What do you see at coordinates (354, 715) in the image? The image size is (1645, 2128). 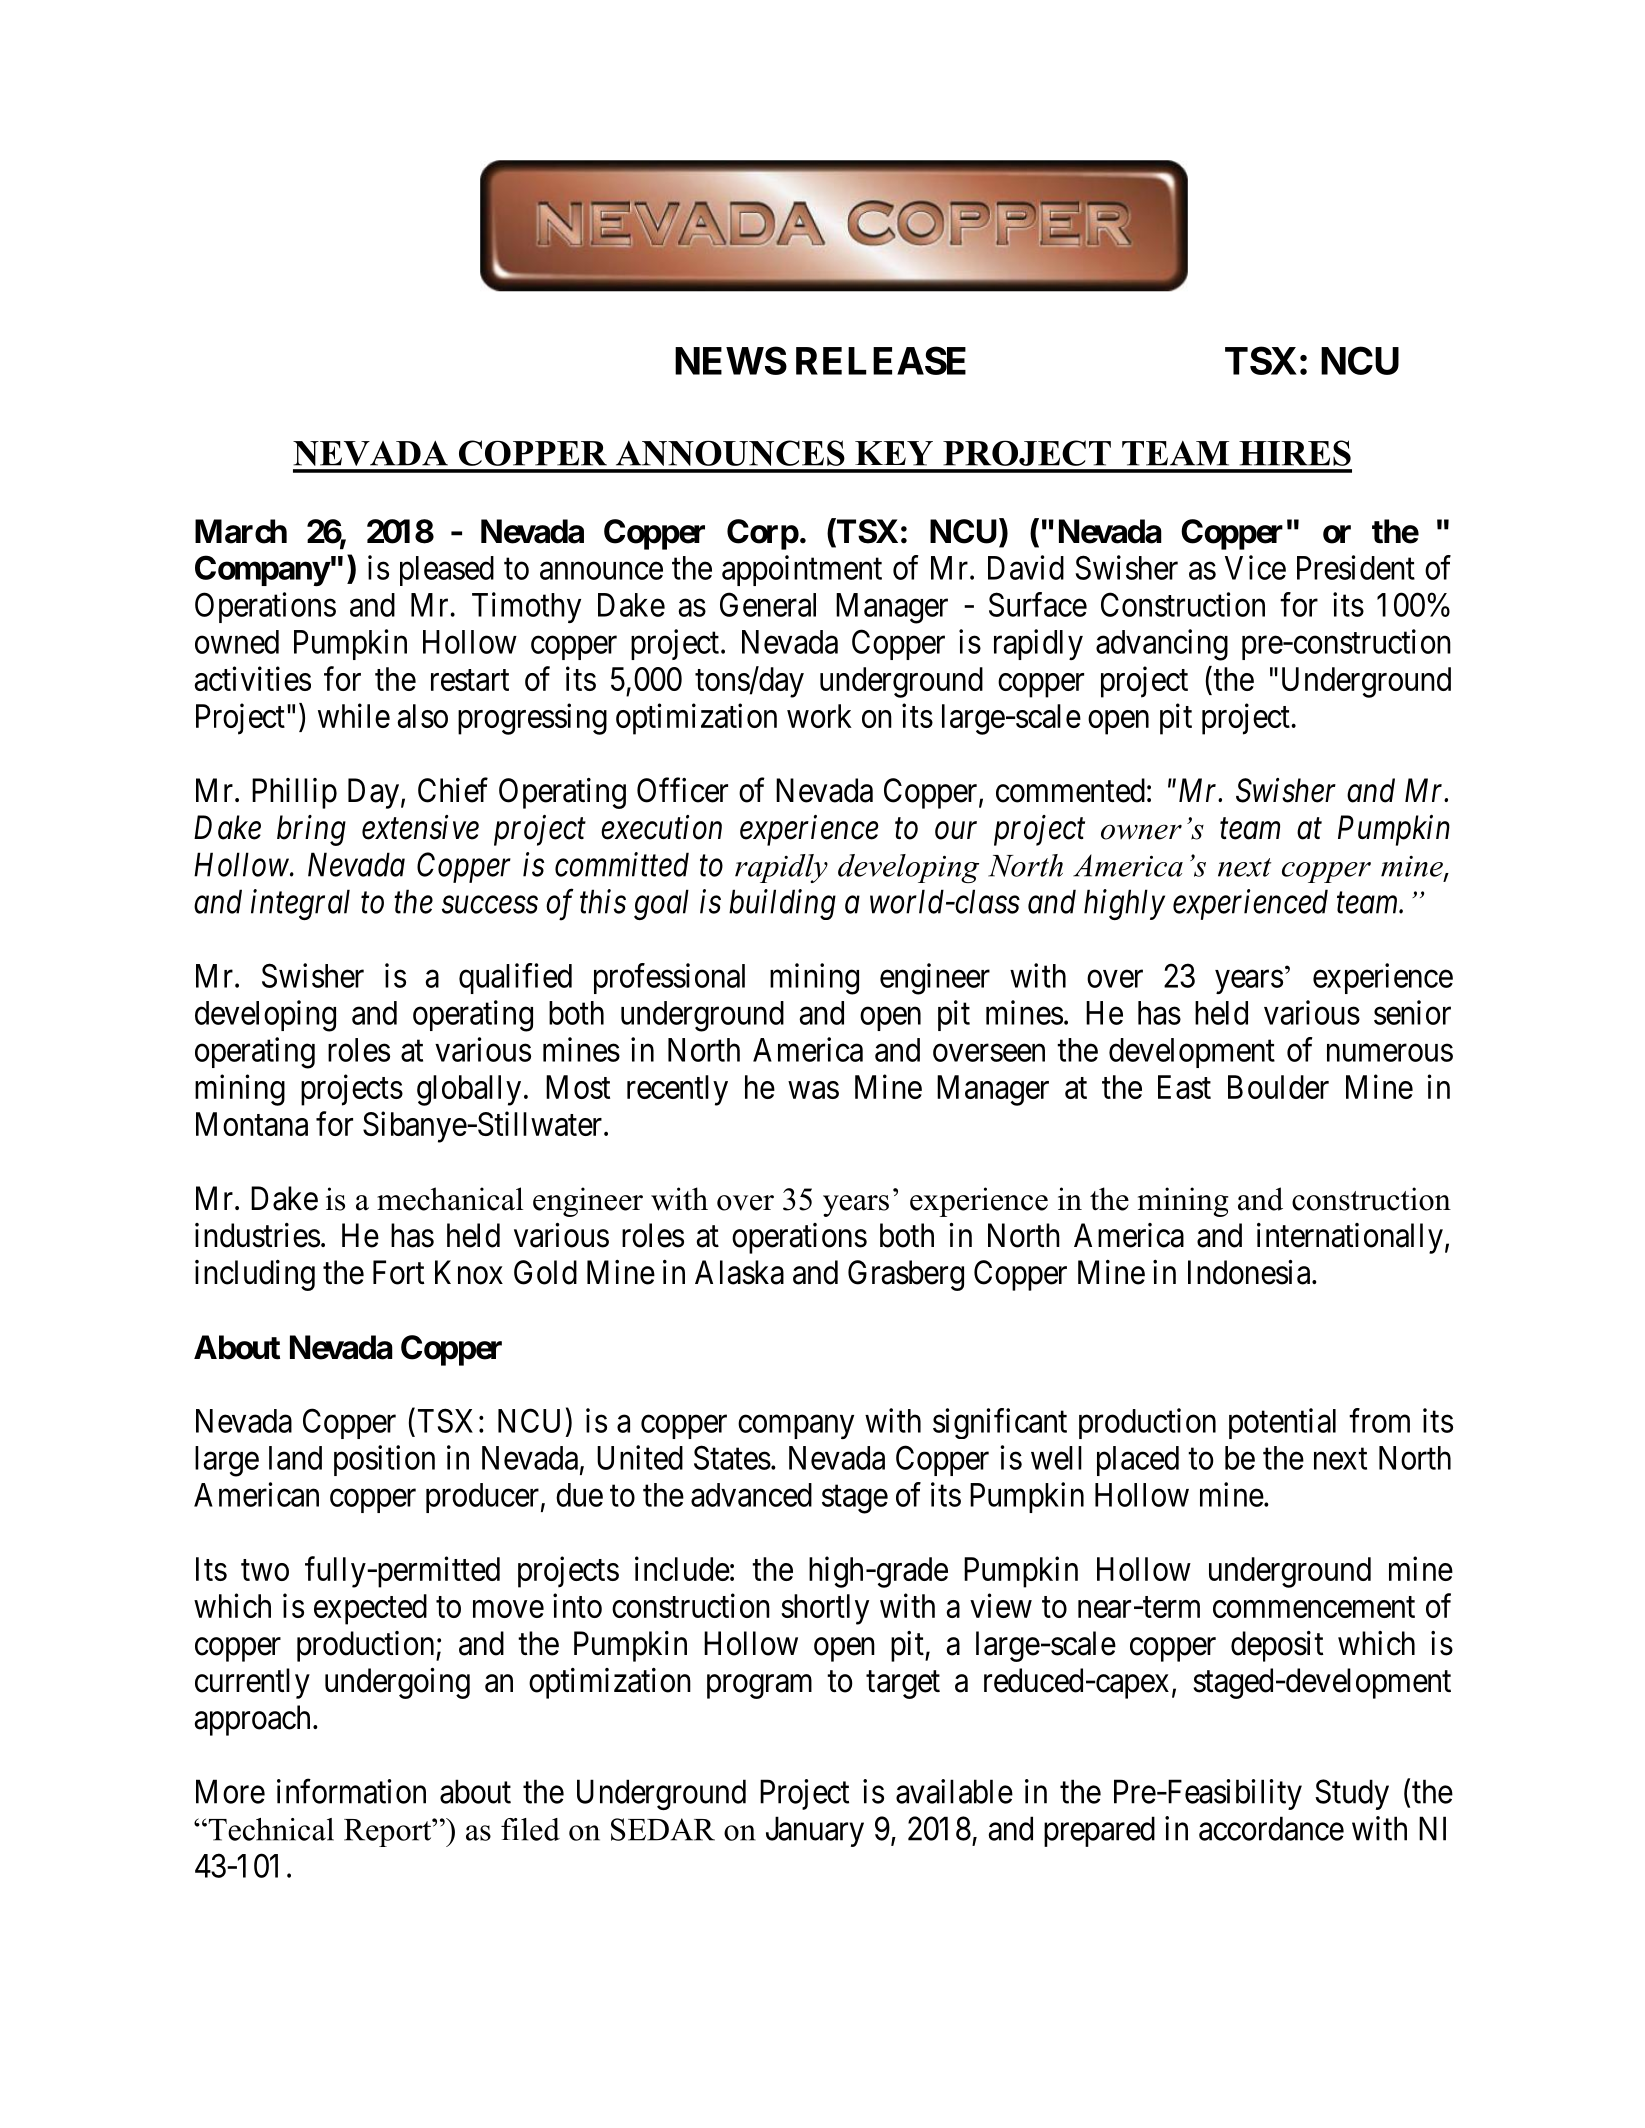 I see `while` at bounding box center [354, 715].
